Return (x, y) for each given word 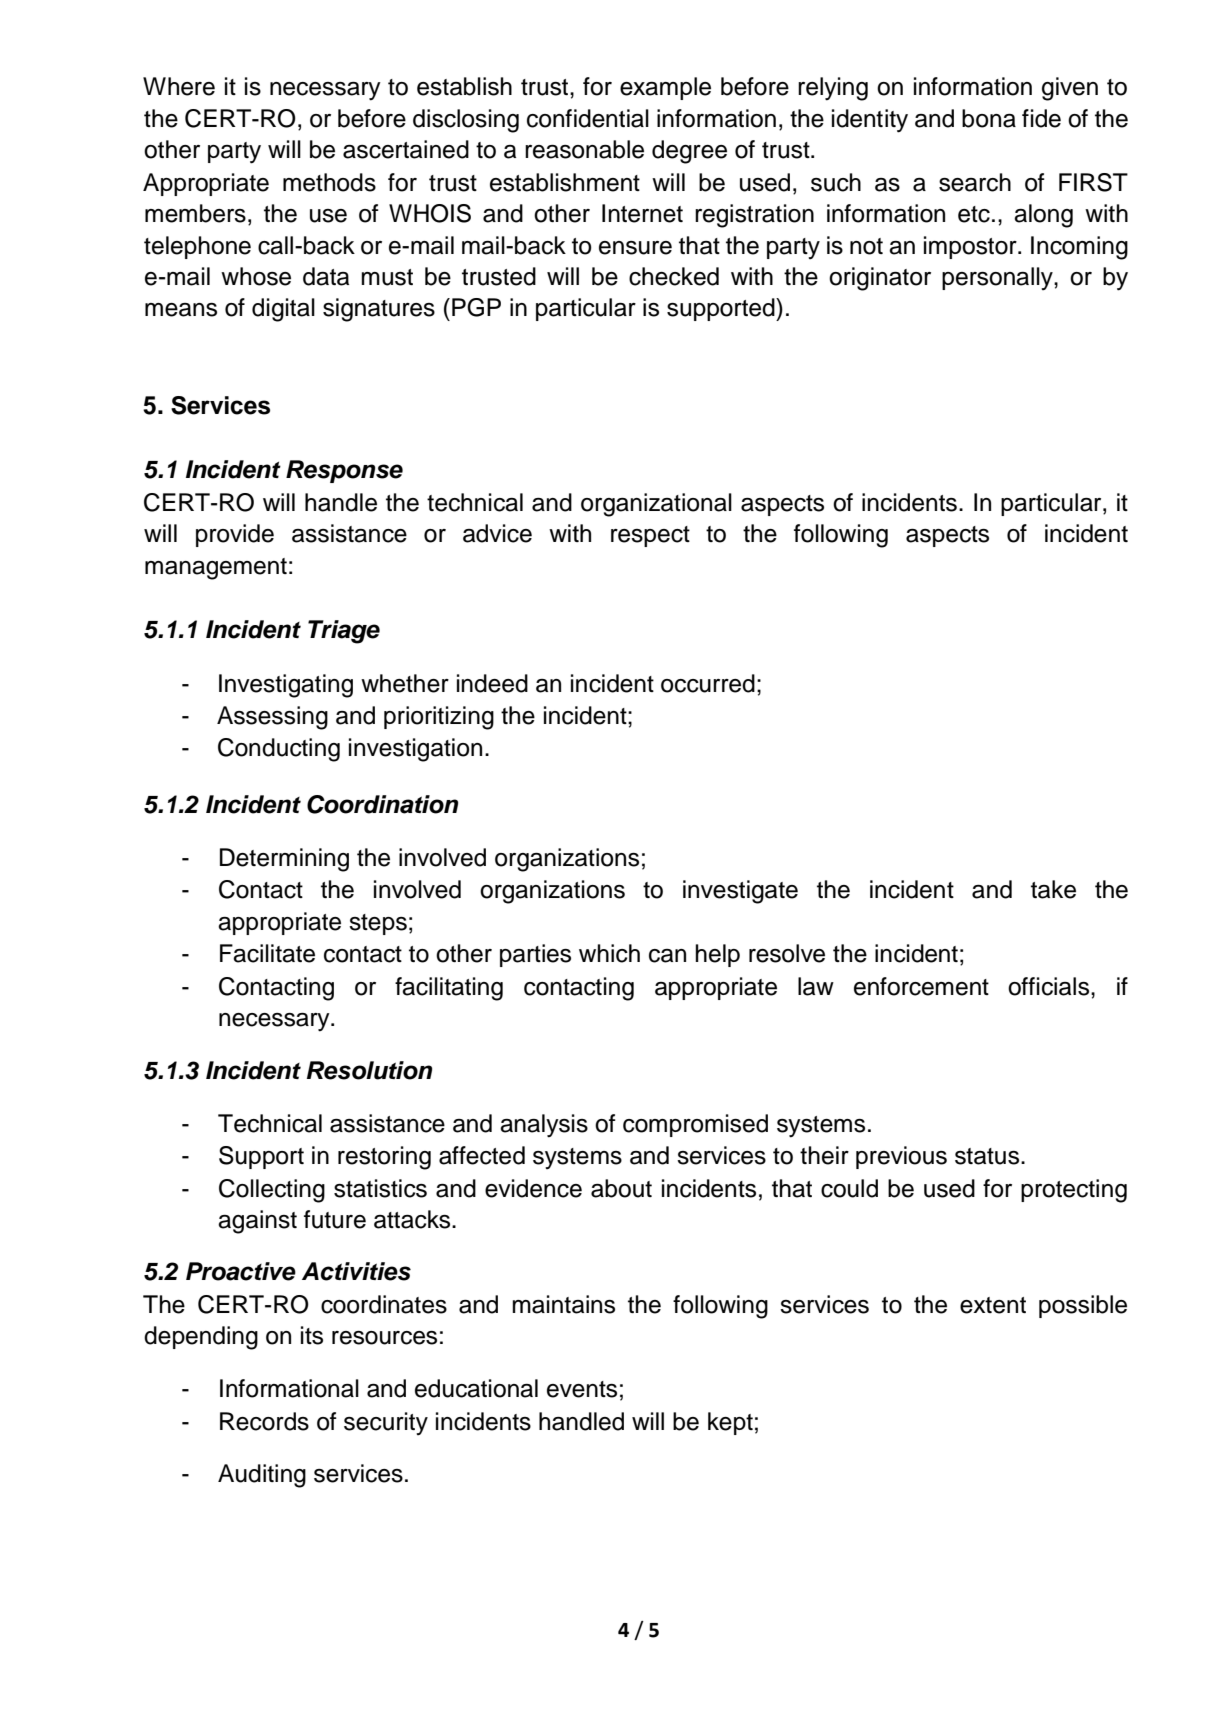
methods (329, 182)
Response (344, 471)
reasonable (584, 149)
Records (264, 1421)
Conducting (279, 750)
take (1053, 889)
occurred (708, 683)
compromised (695, 1125)
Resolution (369, 1070)
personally (998, 278)
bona (989, 118)
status (988, 1156)
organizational (656, 505)
